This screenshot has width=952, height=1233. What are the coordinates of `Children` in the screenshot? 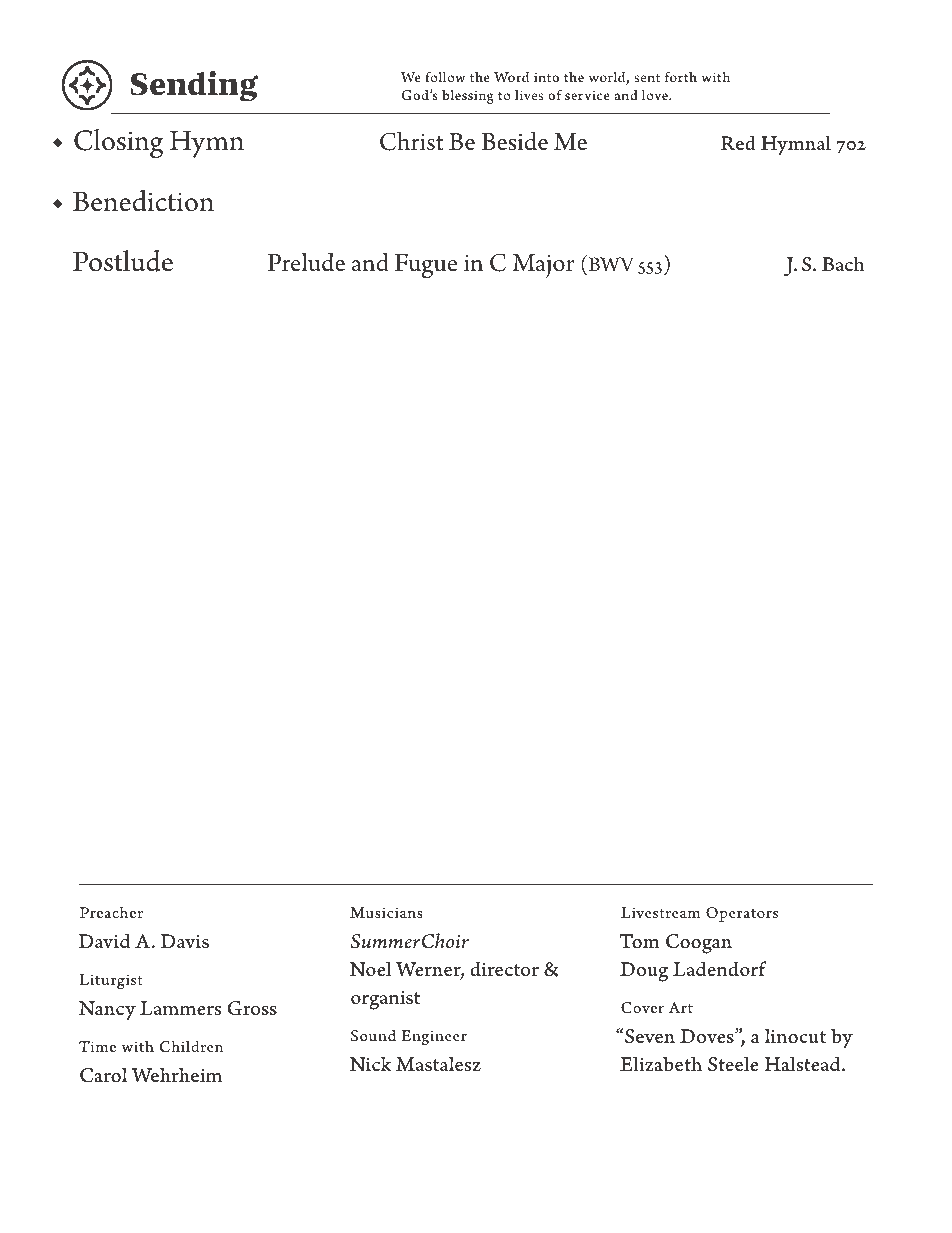 It's located at (191, 1046).
